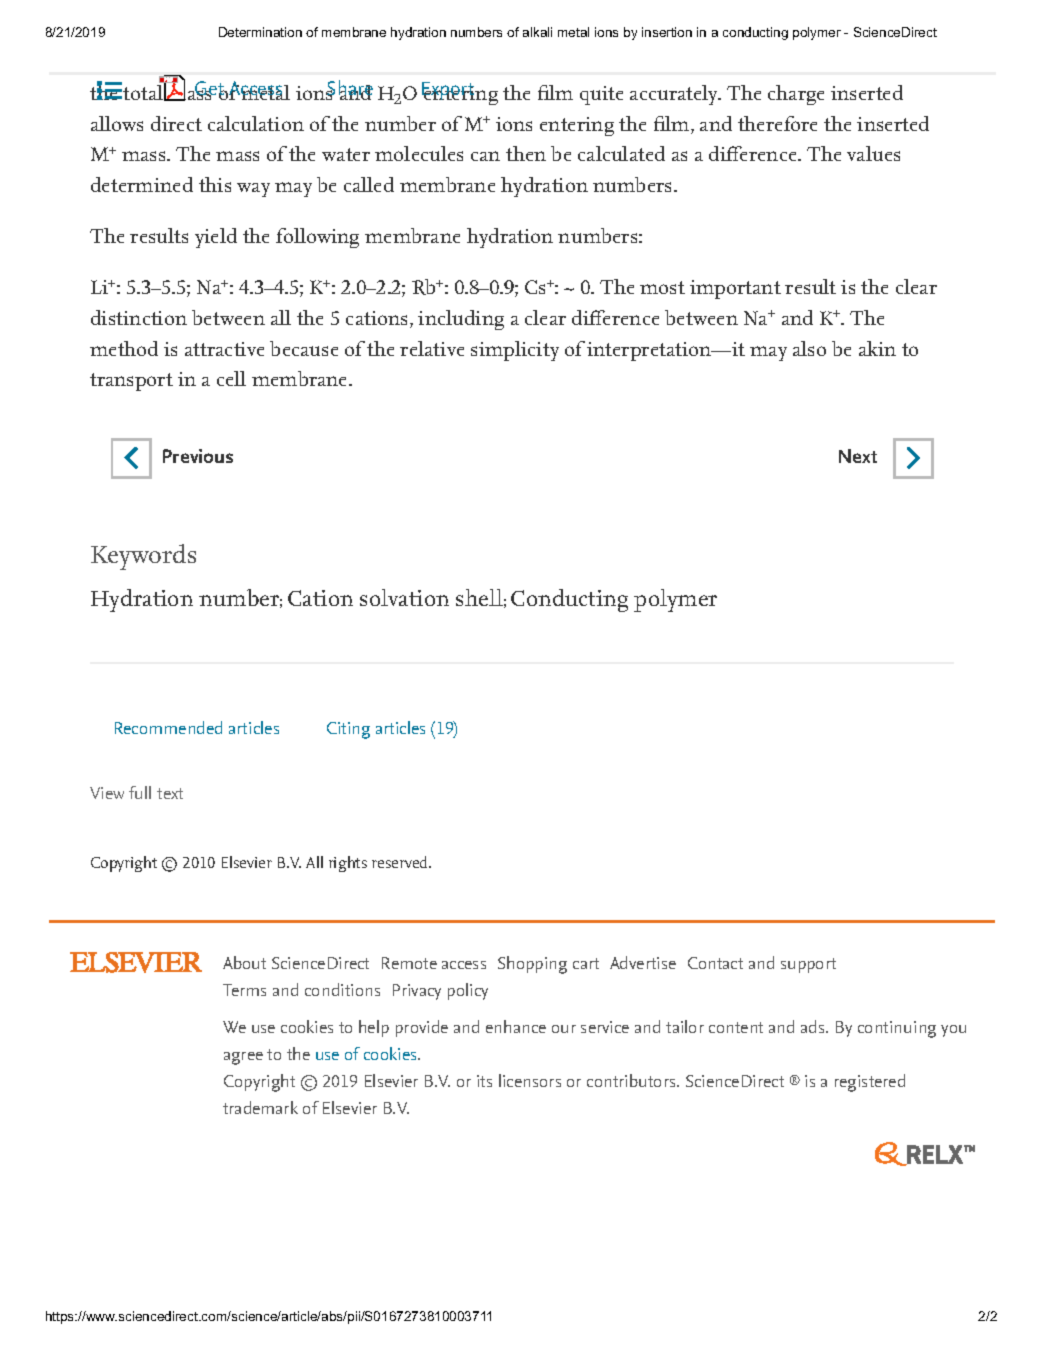 This image has height=1350, width=1043. Describe the element at coordinates (143, 557) in the image. I see `Keywords` at that location.
